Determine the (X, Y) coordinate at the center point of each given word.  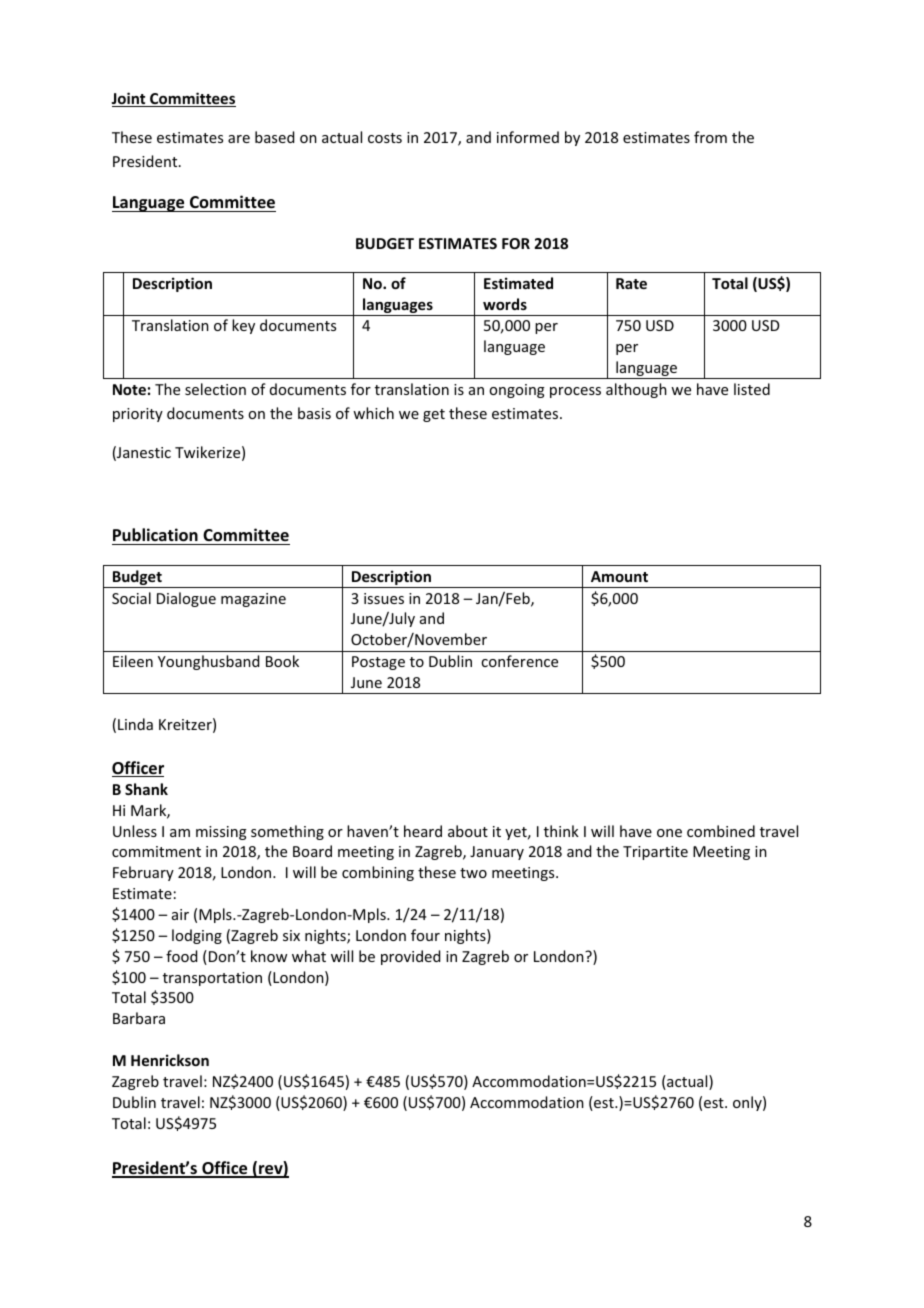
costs (385, 138)
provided (410, 957)
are (239, 139)
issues (384, 598)
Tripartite (655, 853)
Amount (619, 576)
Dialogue (186, 599)
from (710, 137)
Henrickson (170, 1060)
